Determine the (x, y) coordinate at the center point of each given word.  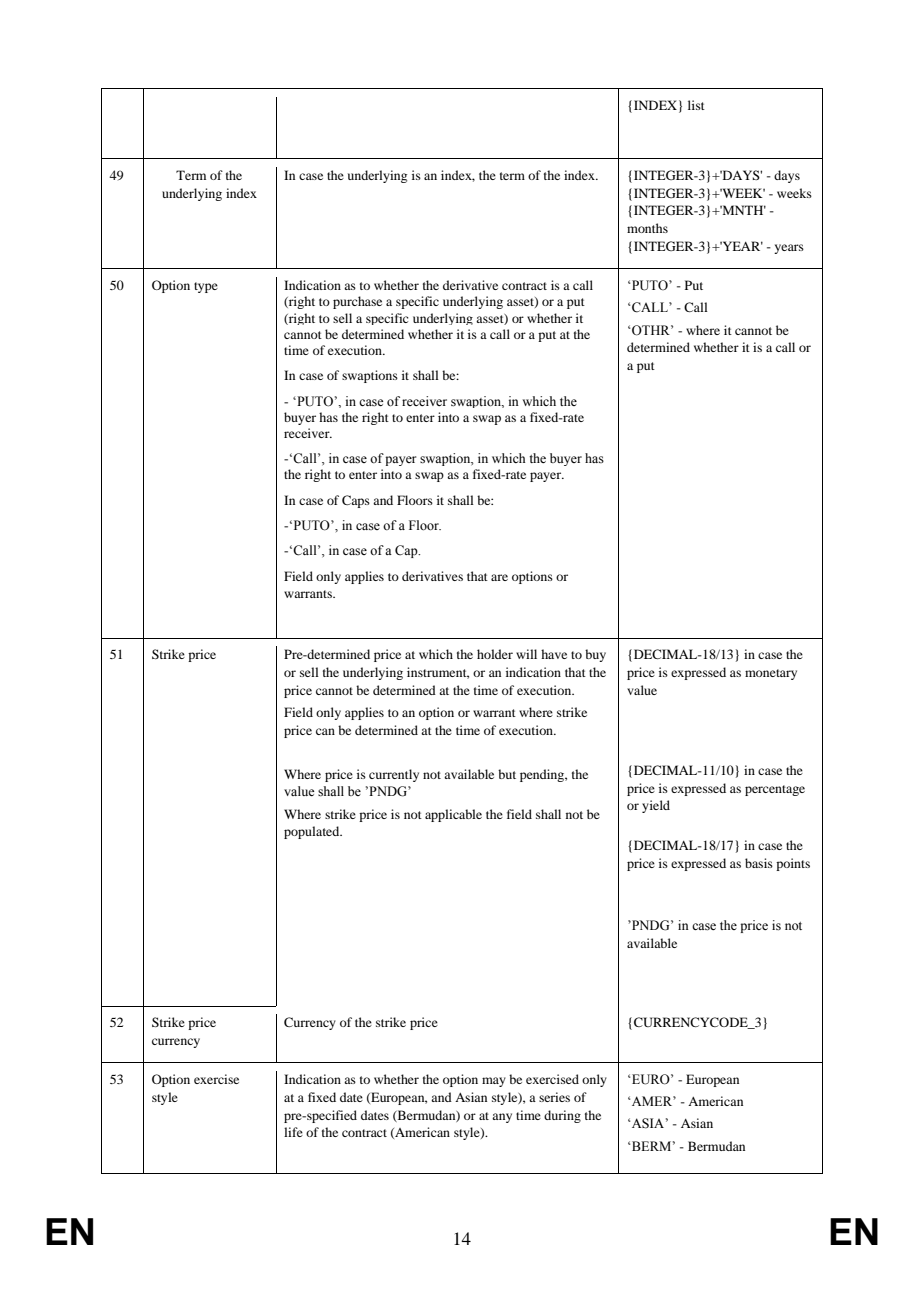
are (499, 577)
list (696, 105)
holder (495, 654)
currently (394, 775)
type (206, 287)
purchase (357, 302)
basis (759, 863)
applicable (453, 815)
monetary (771, 674)
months (647, 228)
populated (313, 832)
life (293, 1132)
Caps (356, 501)
